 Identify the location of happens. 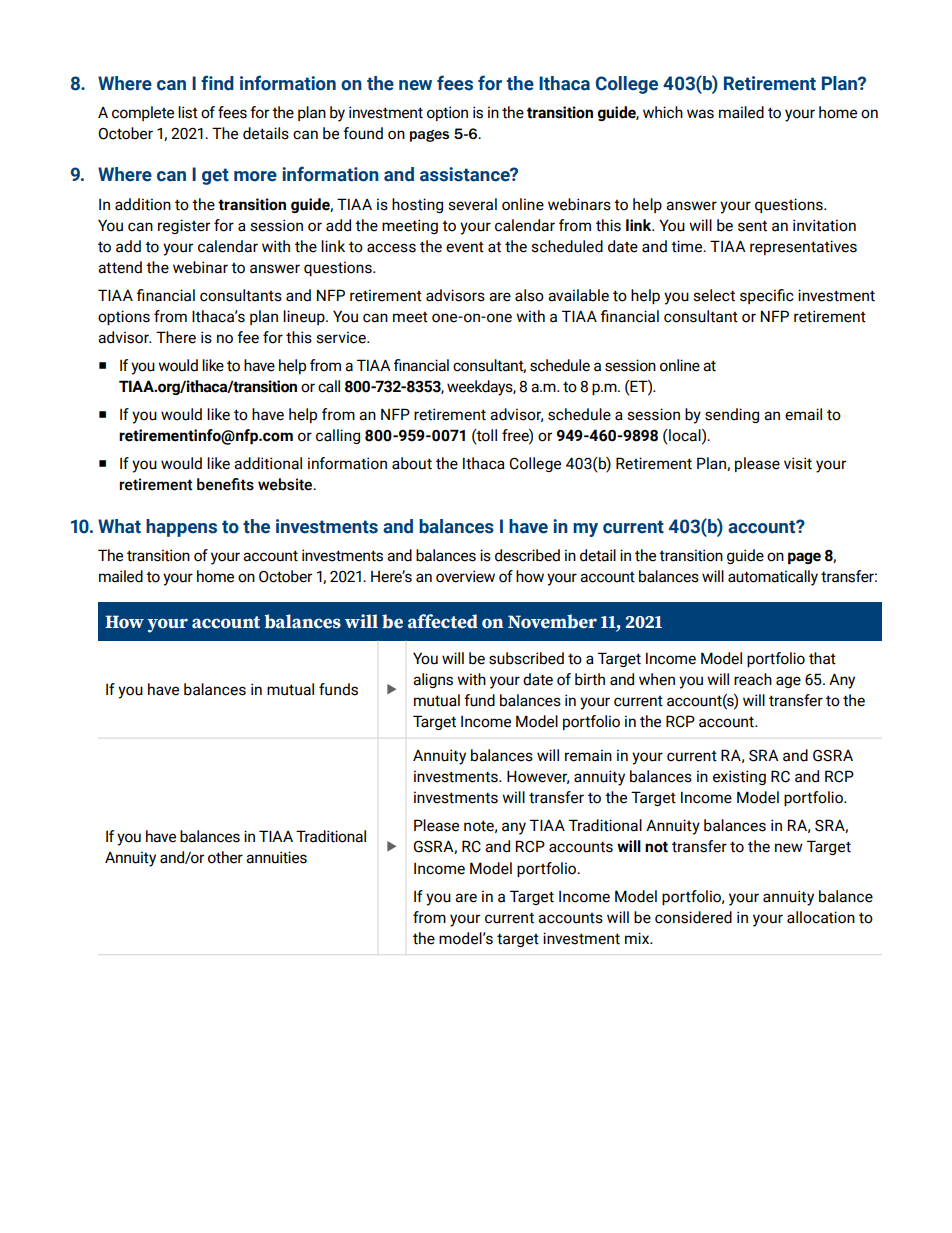
(181, 528).
